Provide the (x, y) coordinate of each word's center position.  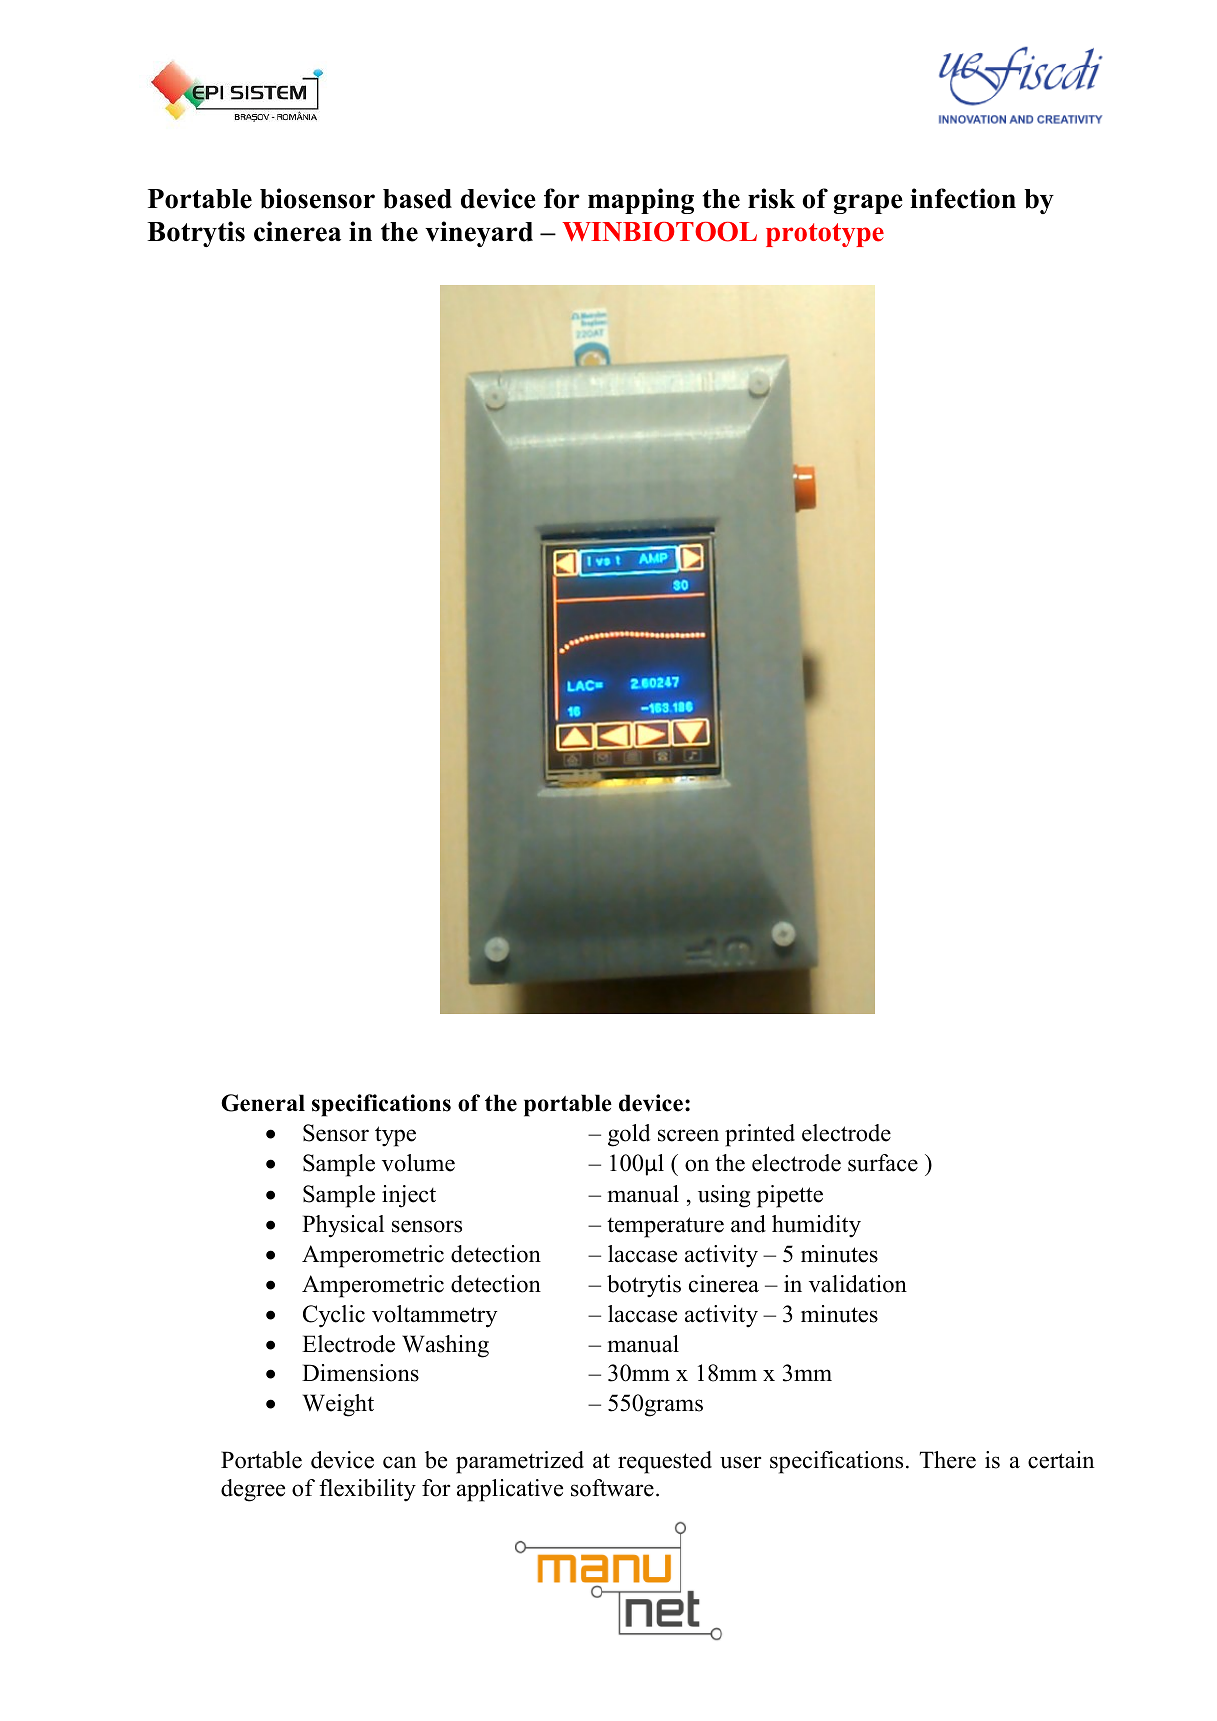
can (399, 1462)
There (947, 1460)
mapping (641, 201)
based (417, 199)
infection (963, 198)
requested (665, 1462)
